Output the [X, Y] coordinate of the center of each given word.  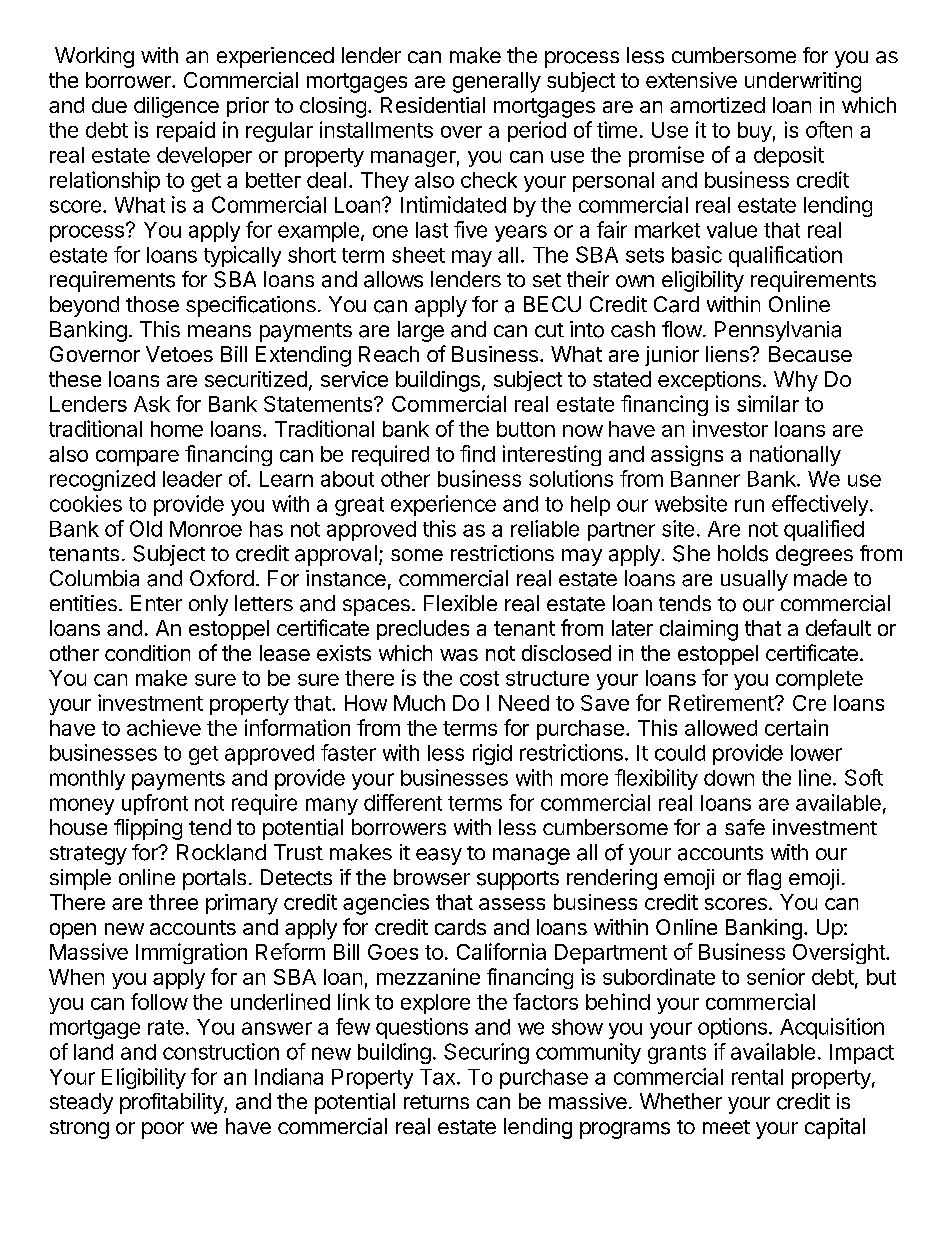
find [477, 453]
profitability [172, 1103]
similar [768, 403]
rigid [492, 754]
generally [497, 82]
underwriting [803, 82]
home [177, 429]
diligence [176, 107]
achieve [164, 727]
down [729, 778]
